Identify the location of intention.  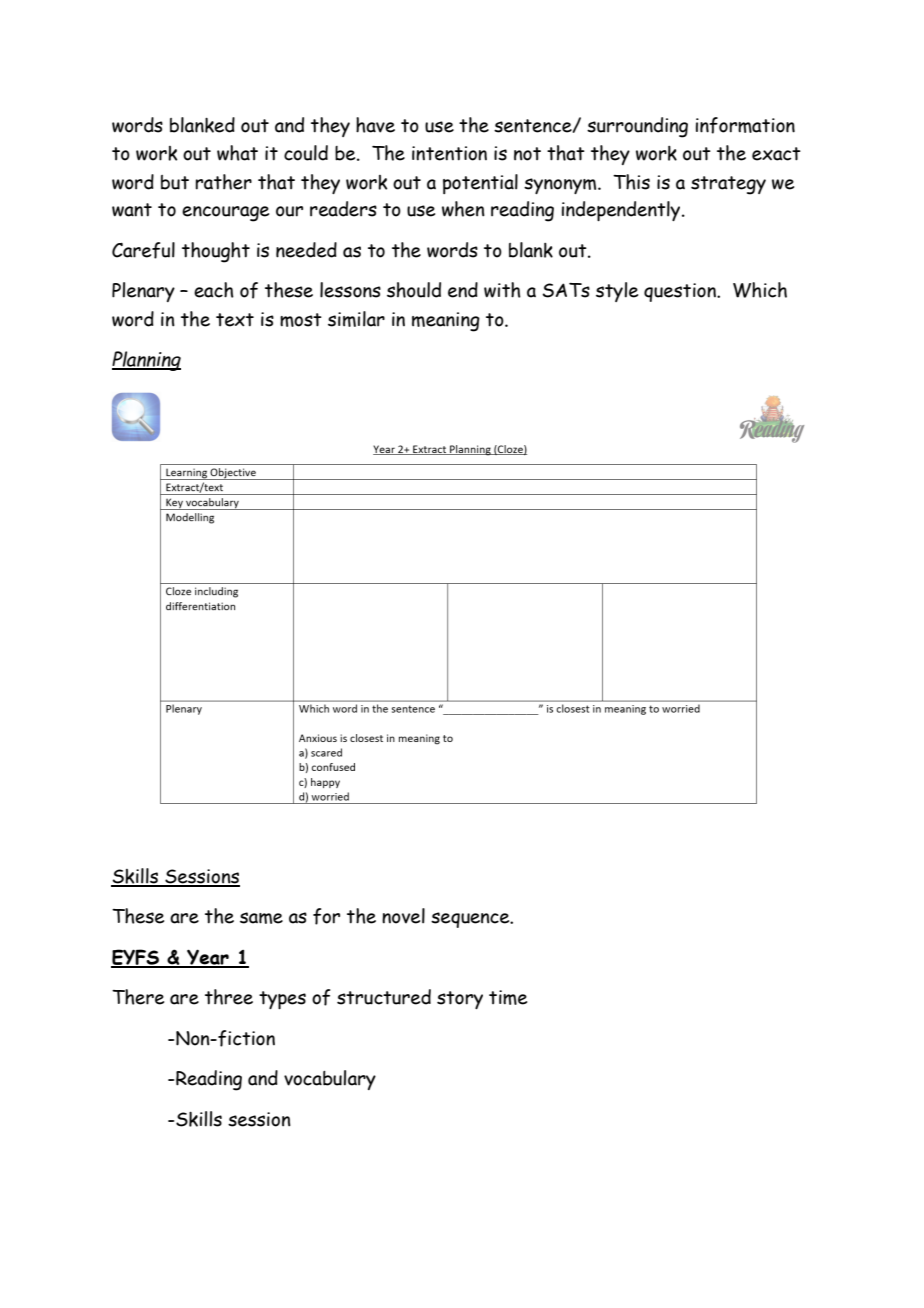
(449, 153).
